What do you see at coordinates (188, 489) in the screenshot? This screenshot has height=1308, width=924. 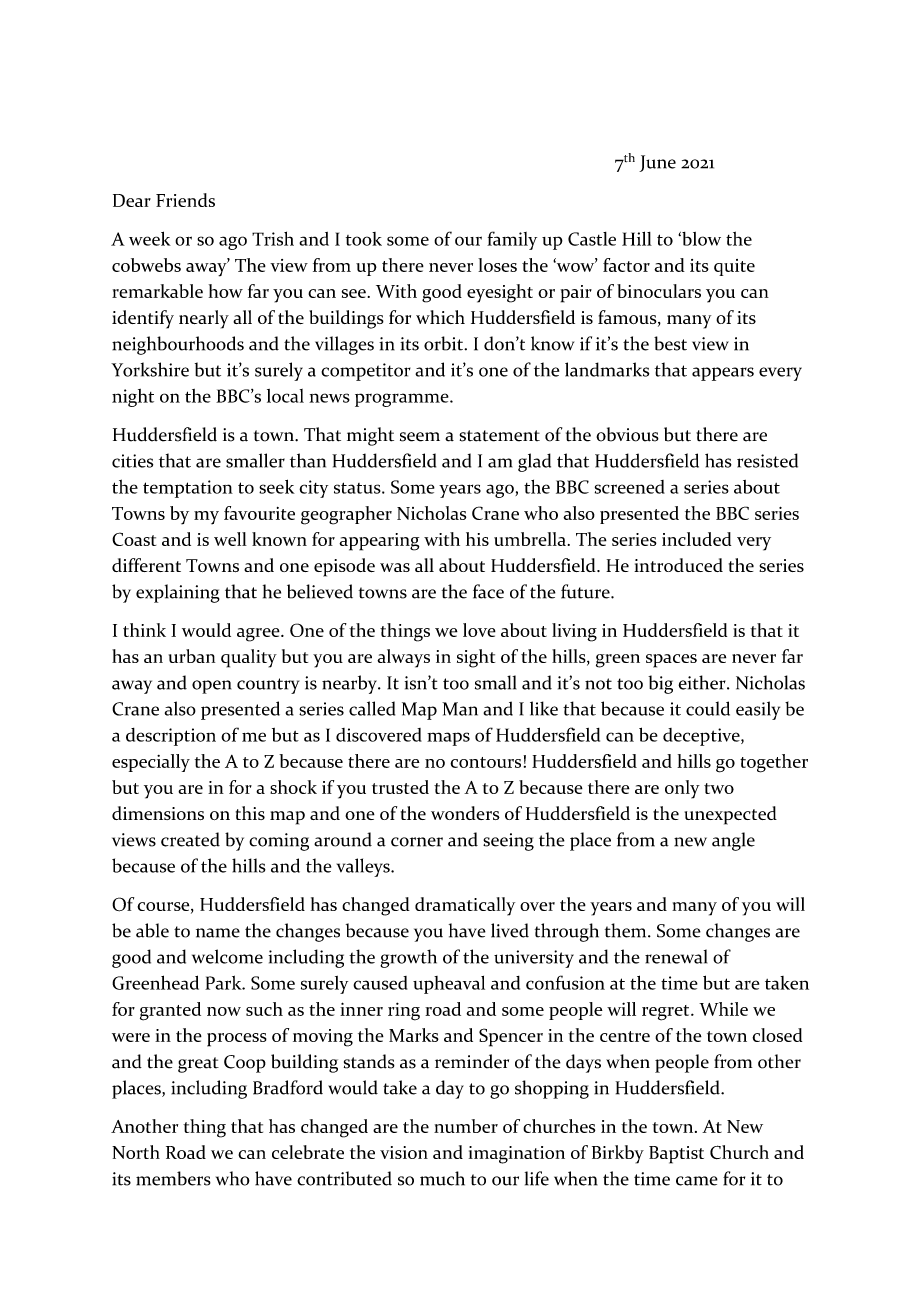 I see `temptation` at bounding box center [188, 489].
